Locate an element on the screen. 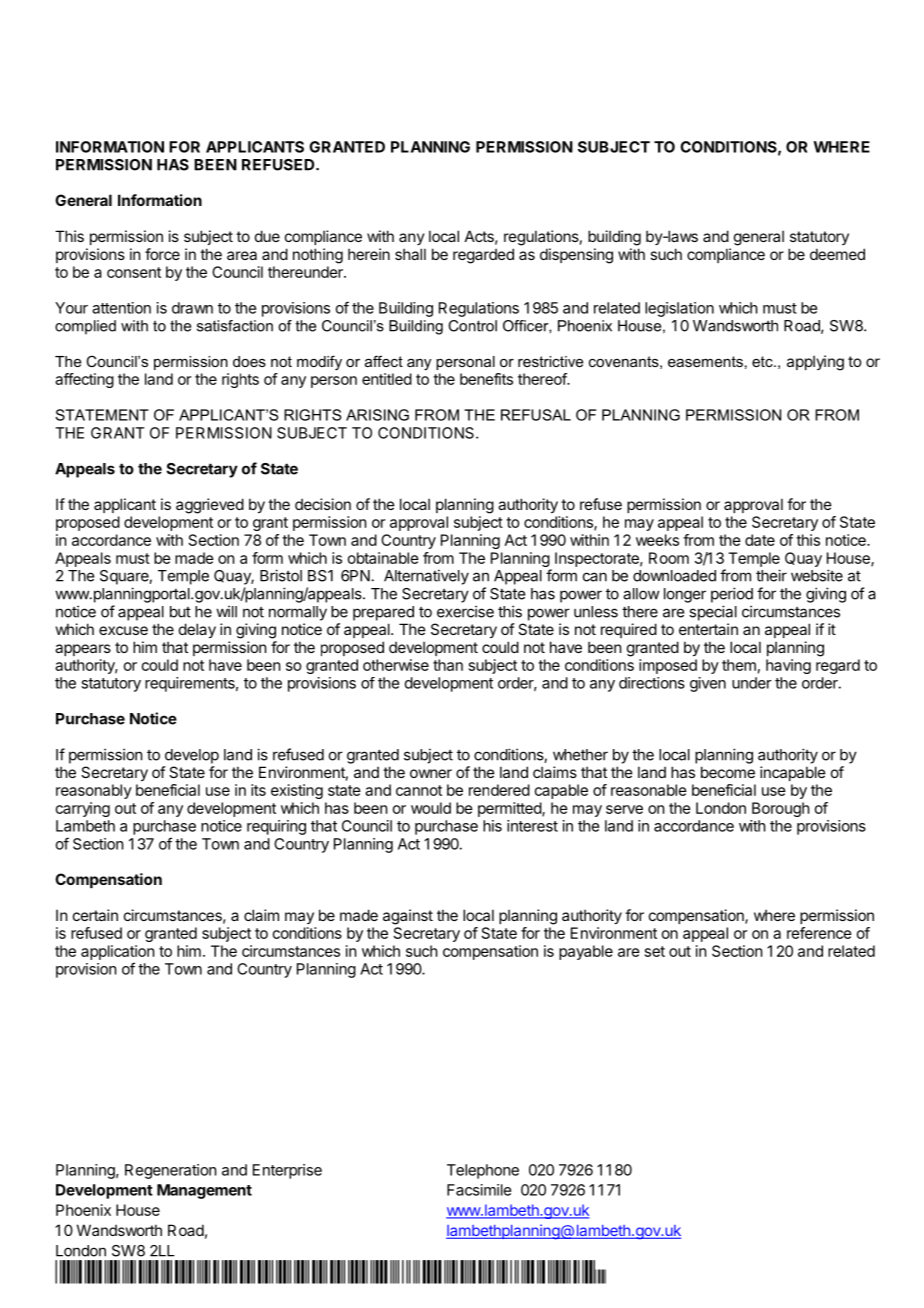 Image resolution: width=924 pixels, height=1308 pixels. certain is located at coordinates (95, 915).
